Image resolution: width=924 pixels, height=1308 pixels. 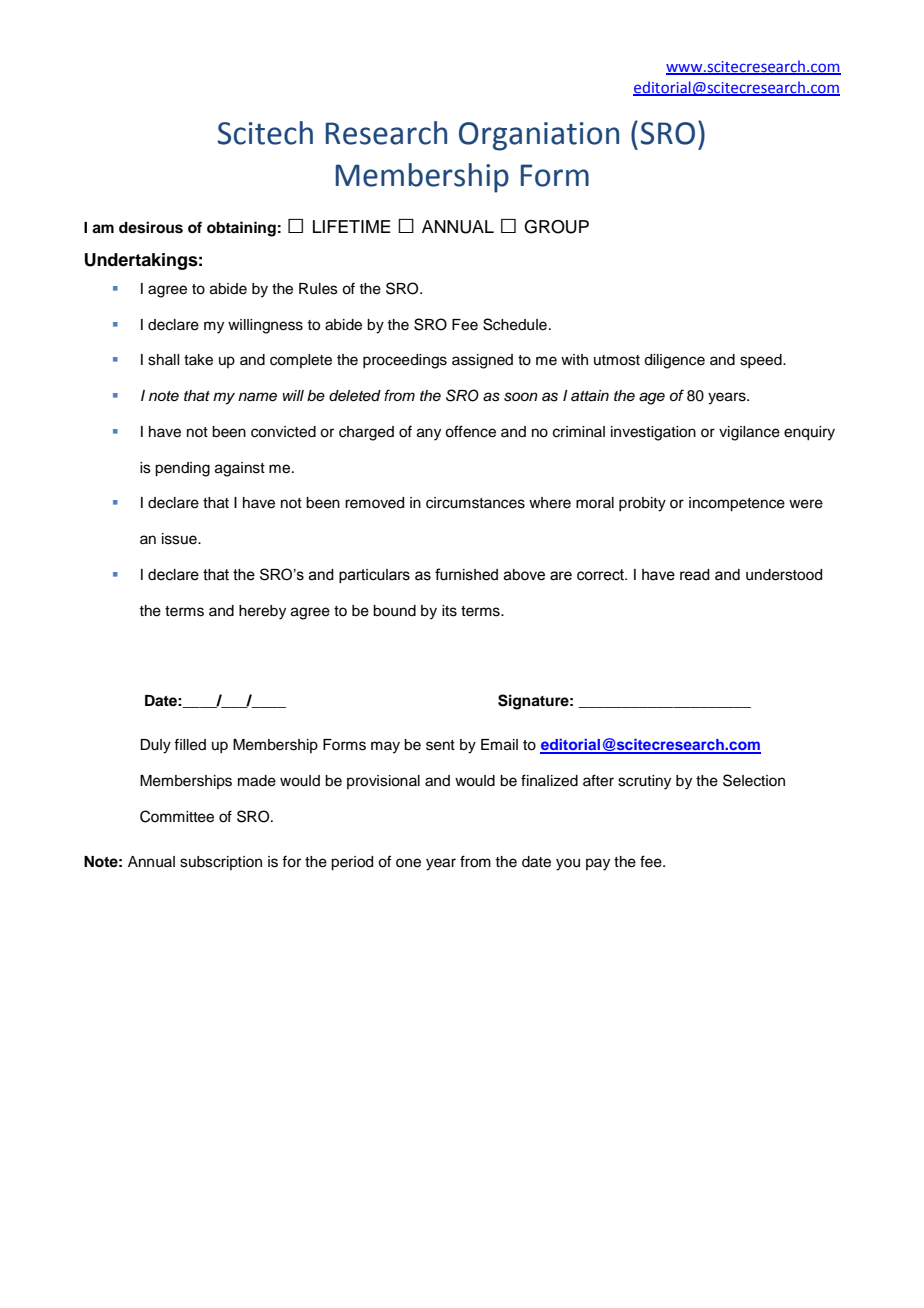 I want to click on incompetence, so click(x=737, y=504).
